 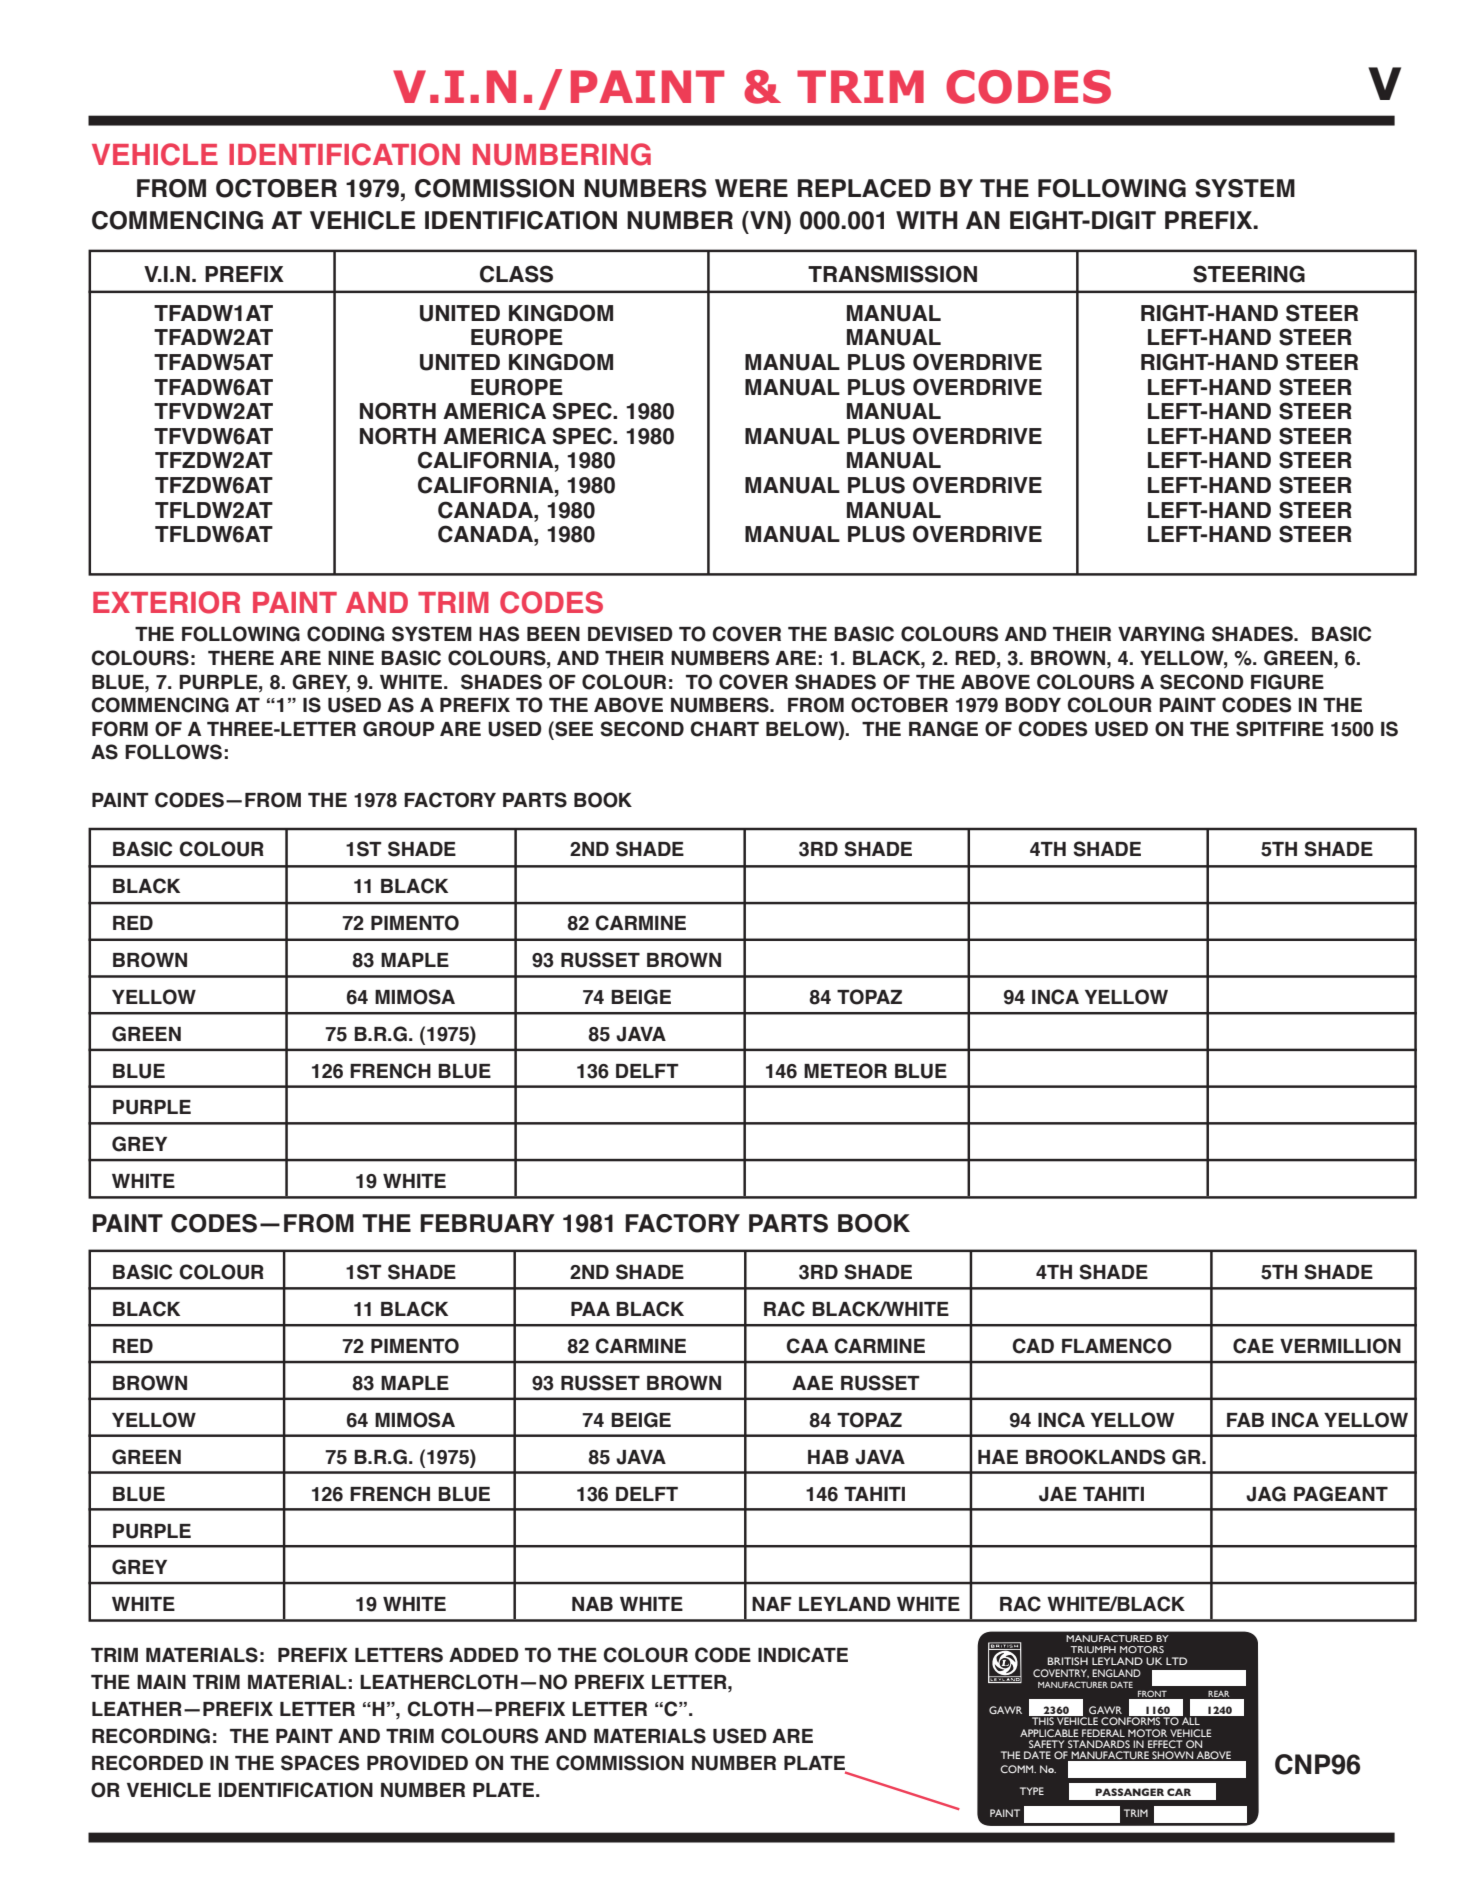 What do you see at coordinates (351, 658) in the screenshot?
I see `NINE` at bounding box center [351, 658].
